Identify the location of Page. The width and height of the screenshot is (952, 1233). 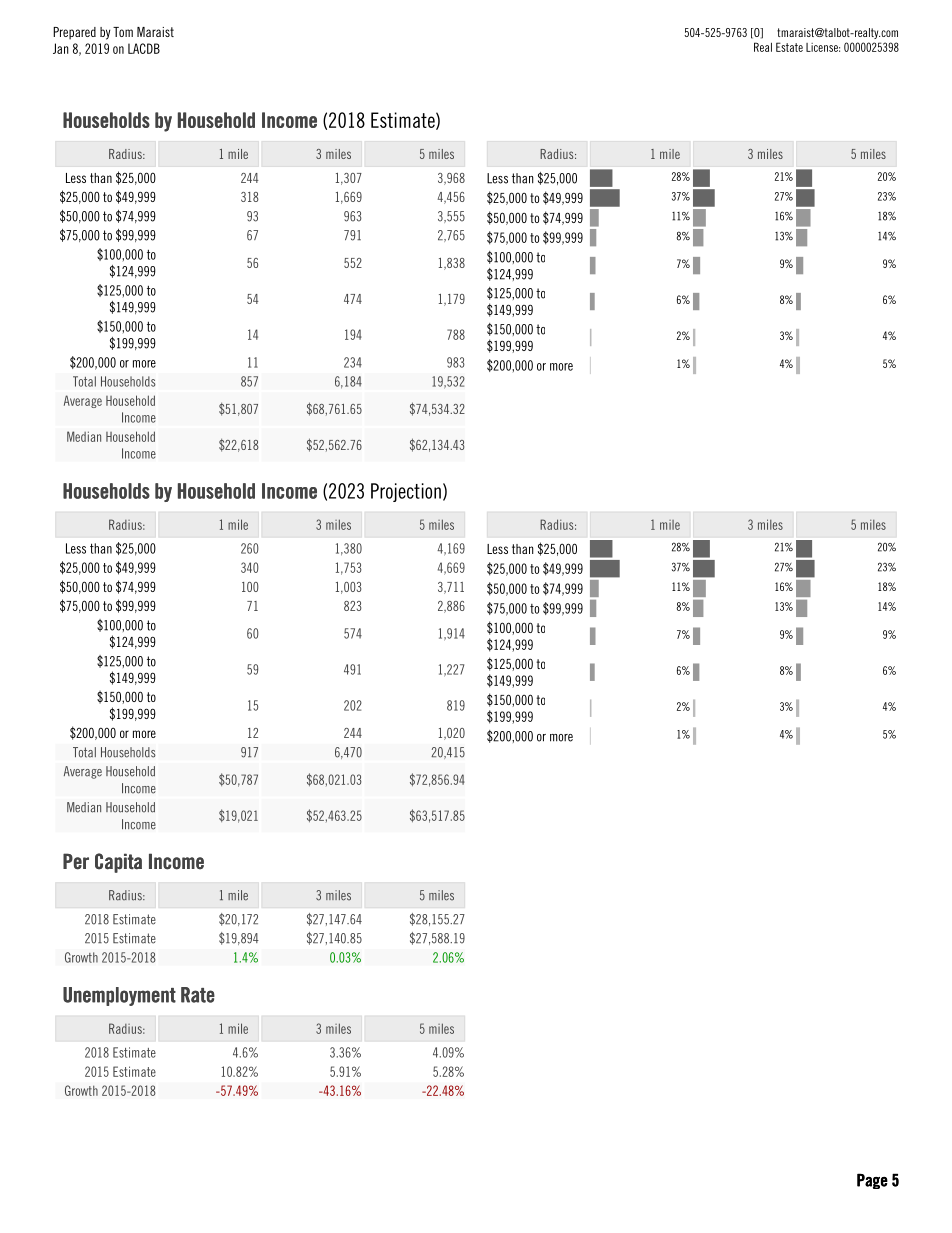
(872, 1181).
